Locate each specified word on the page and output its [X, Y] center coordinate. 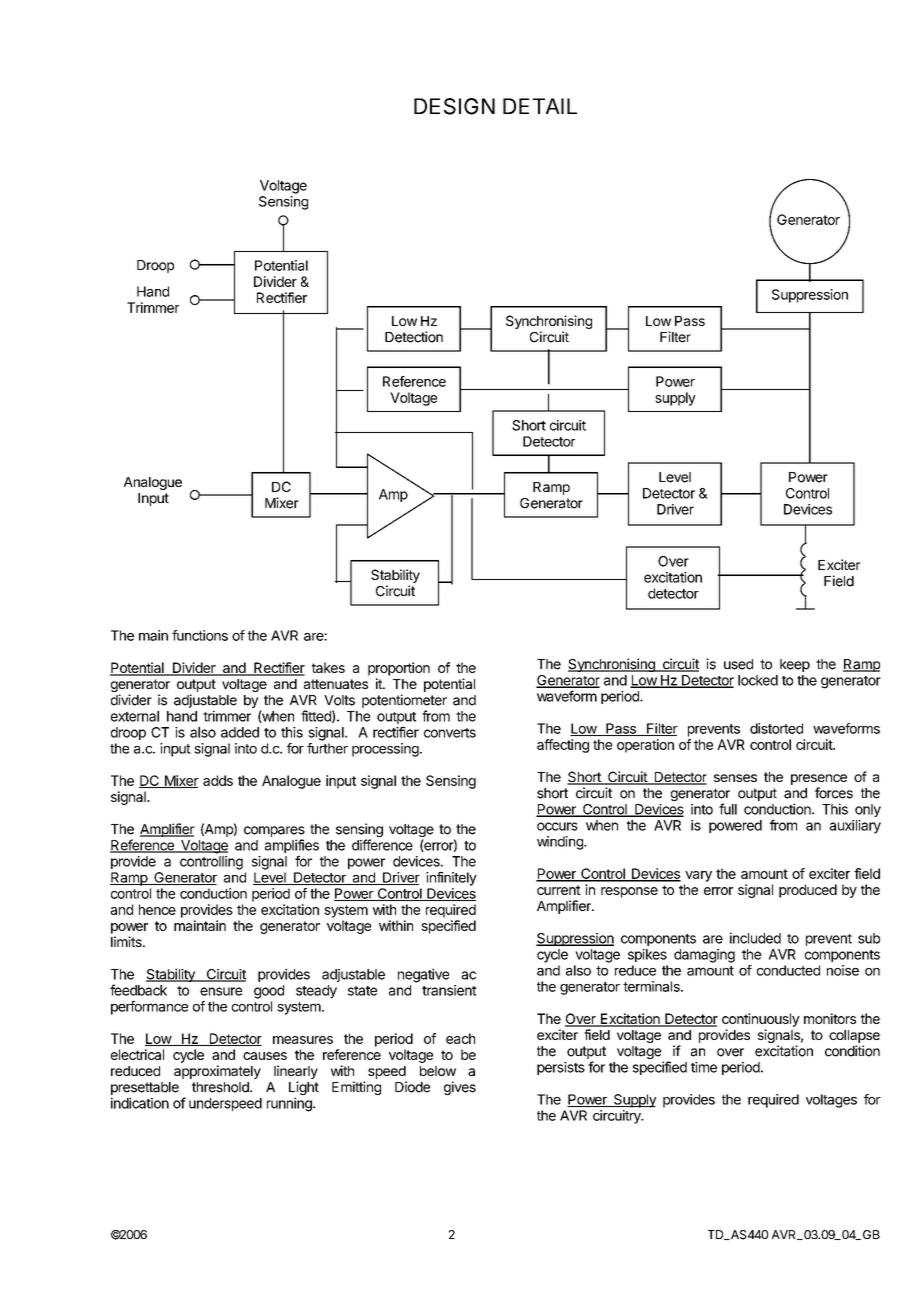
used [738, 664]
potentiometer [404, 701]
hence [157, 909]
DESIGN [454, 106]
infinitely [451, 879]
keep [795, 665]
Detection [414, 337]
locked [758, 680]
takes [328, 667]
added [240, 732]
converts [450, 733]
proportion [399, 669]
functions [200, 635]
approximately [217, 1072]
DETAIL [540, 106]
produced [808, 891]
